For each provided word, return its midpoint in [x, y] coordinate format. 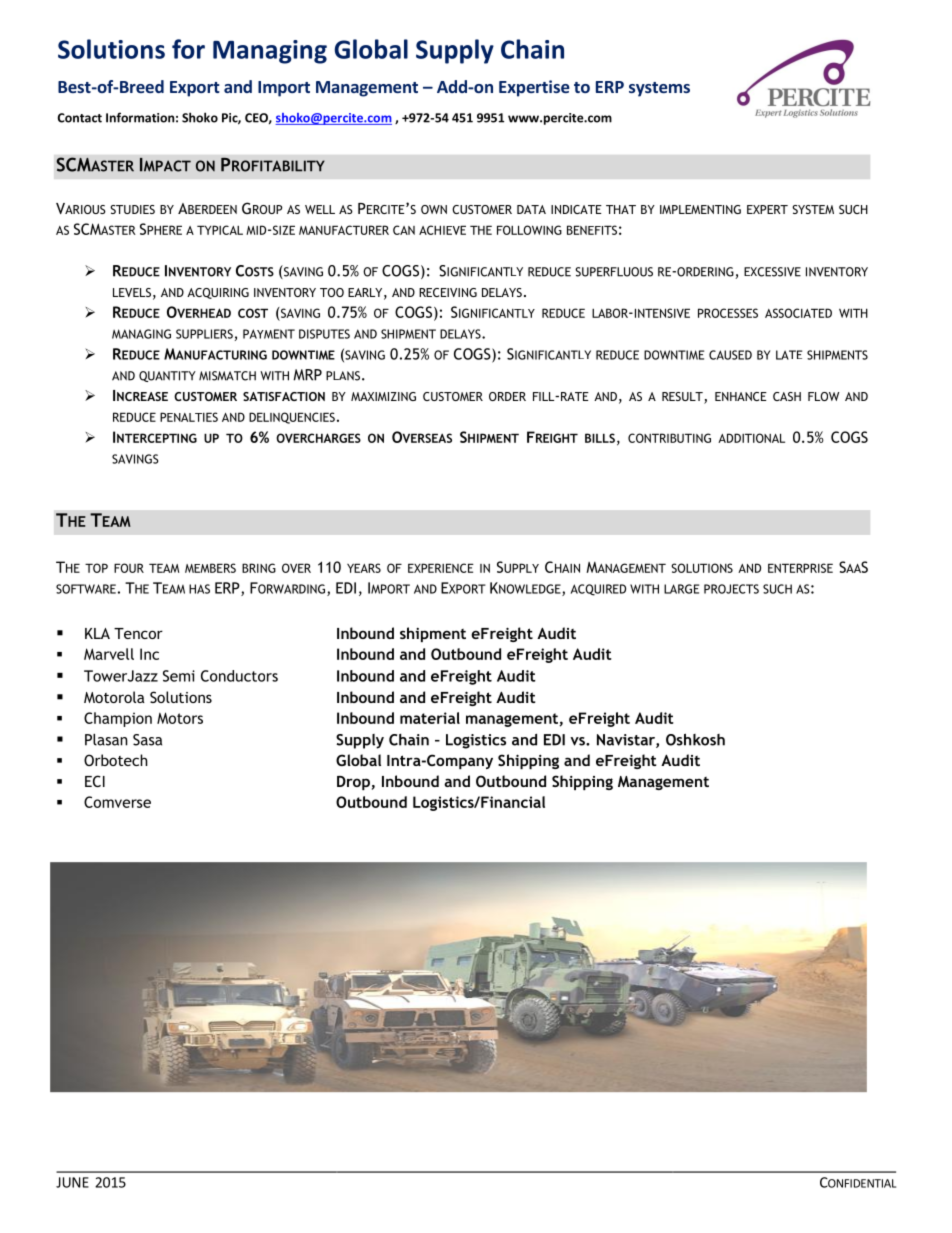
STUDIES [132, 209]
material [430, 718]
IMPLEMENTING [700, 209]
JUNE [72, 1182]
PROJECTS [731, 589]
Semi [179, 676]
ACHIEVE [442, 230]
